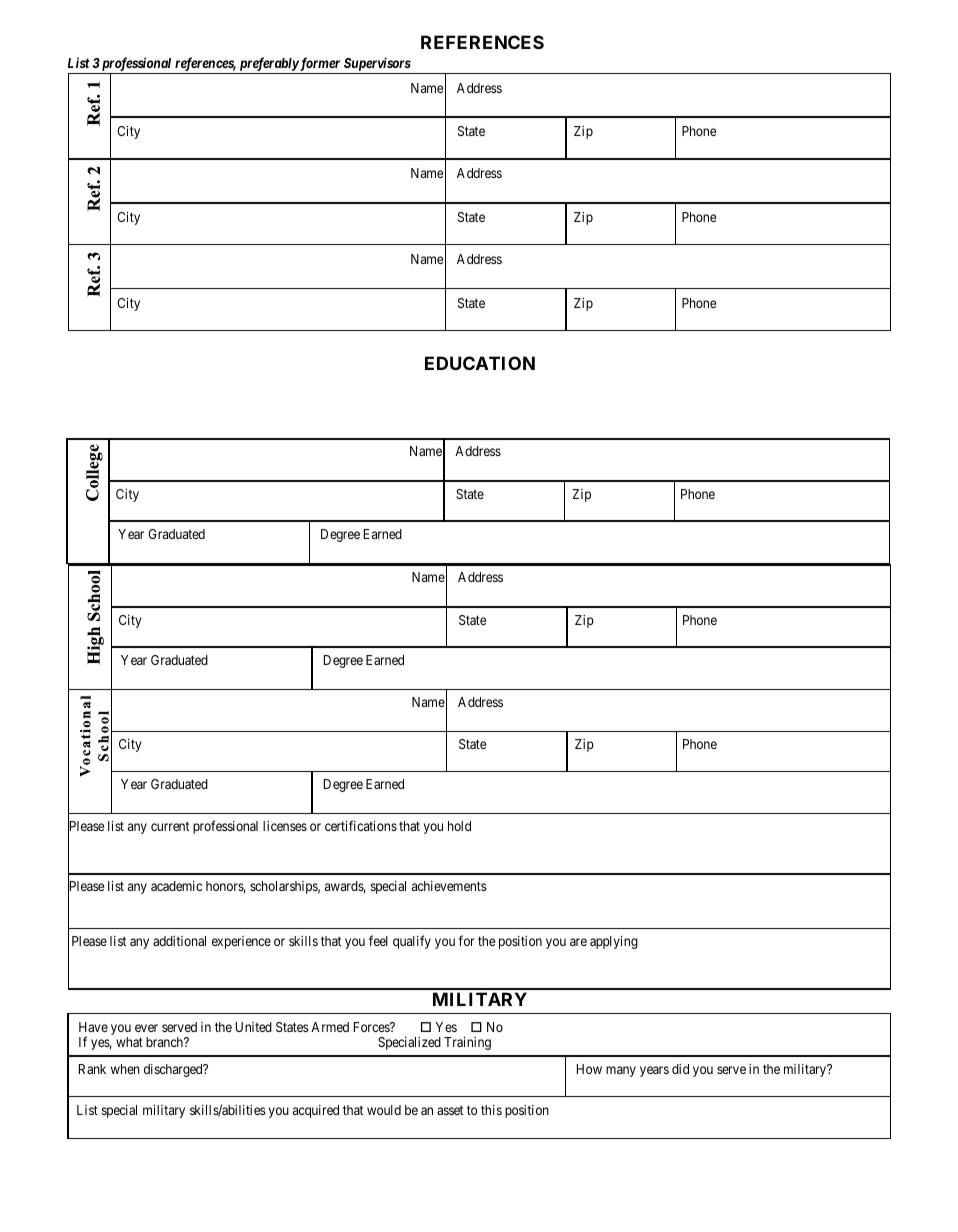 This image has width=958, height=1232. Describe the element at coordinates (125, 1069) in the image. I see `when` at that location.
